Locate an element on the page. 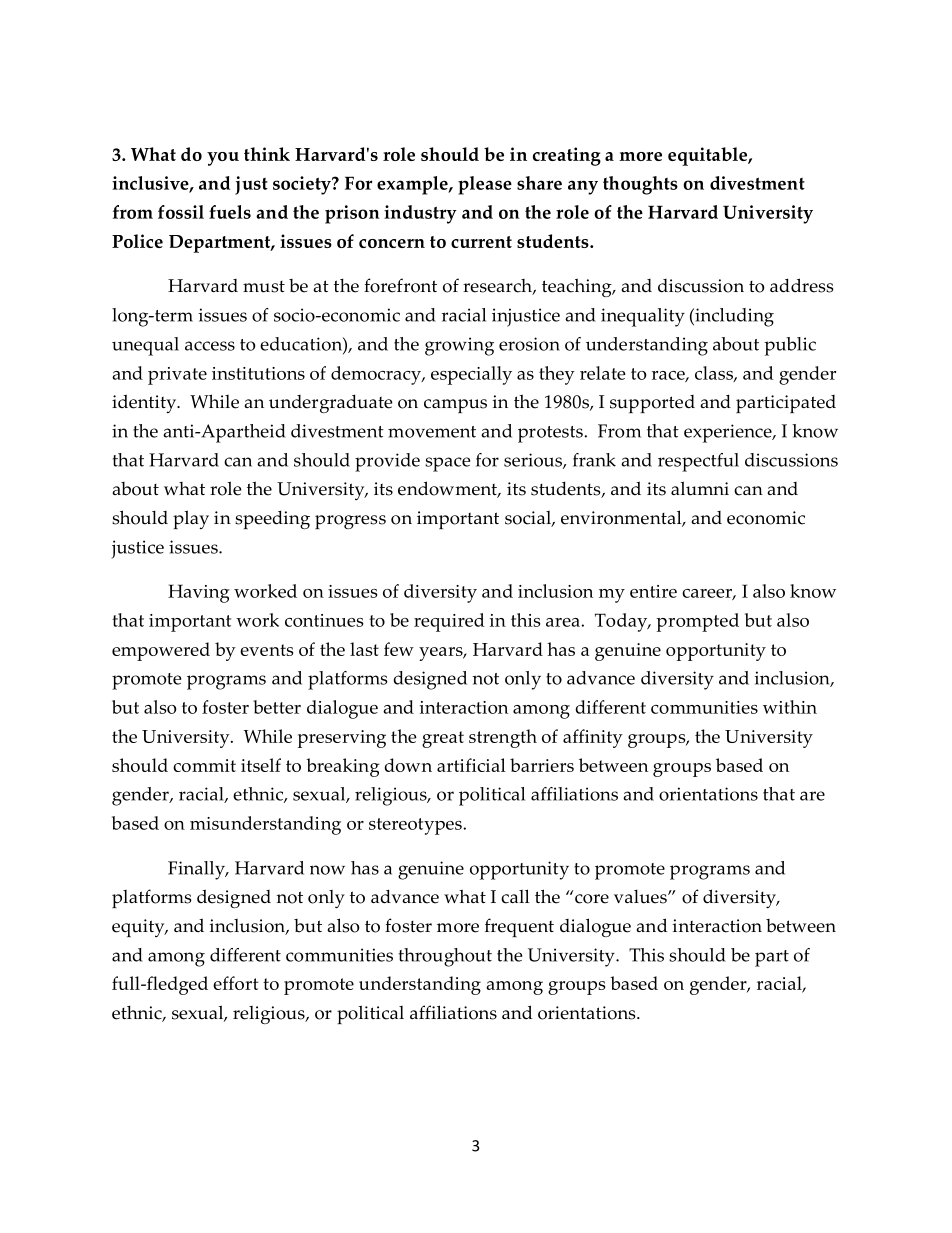  you is located at coordinates (223, 159).
